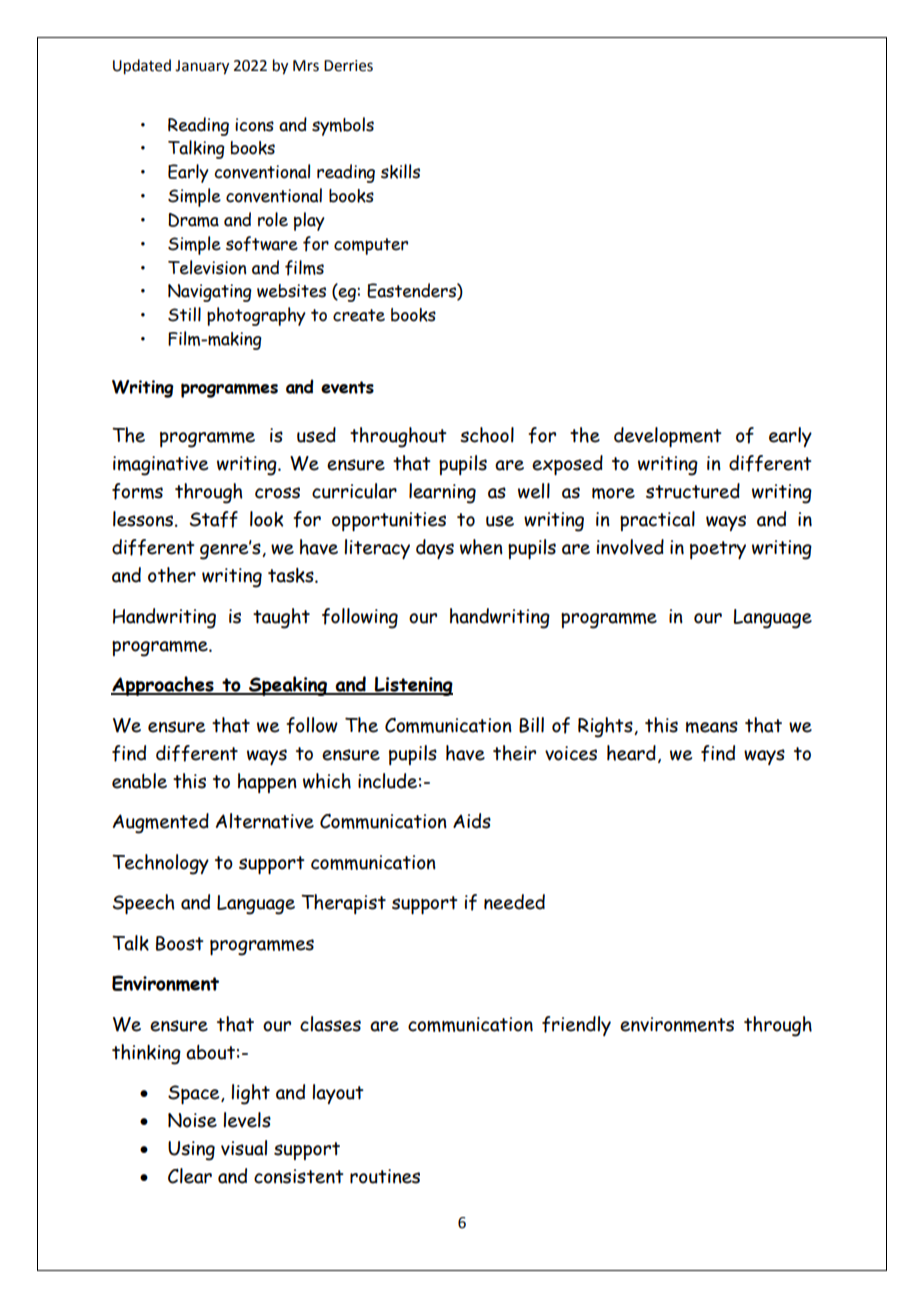 This screenshot has height=1308, width=924. Describe the element at coordinates (472, 821) in the screenshot. I see `Aids` at that location.
